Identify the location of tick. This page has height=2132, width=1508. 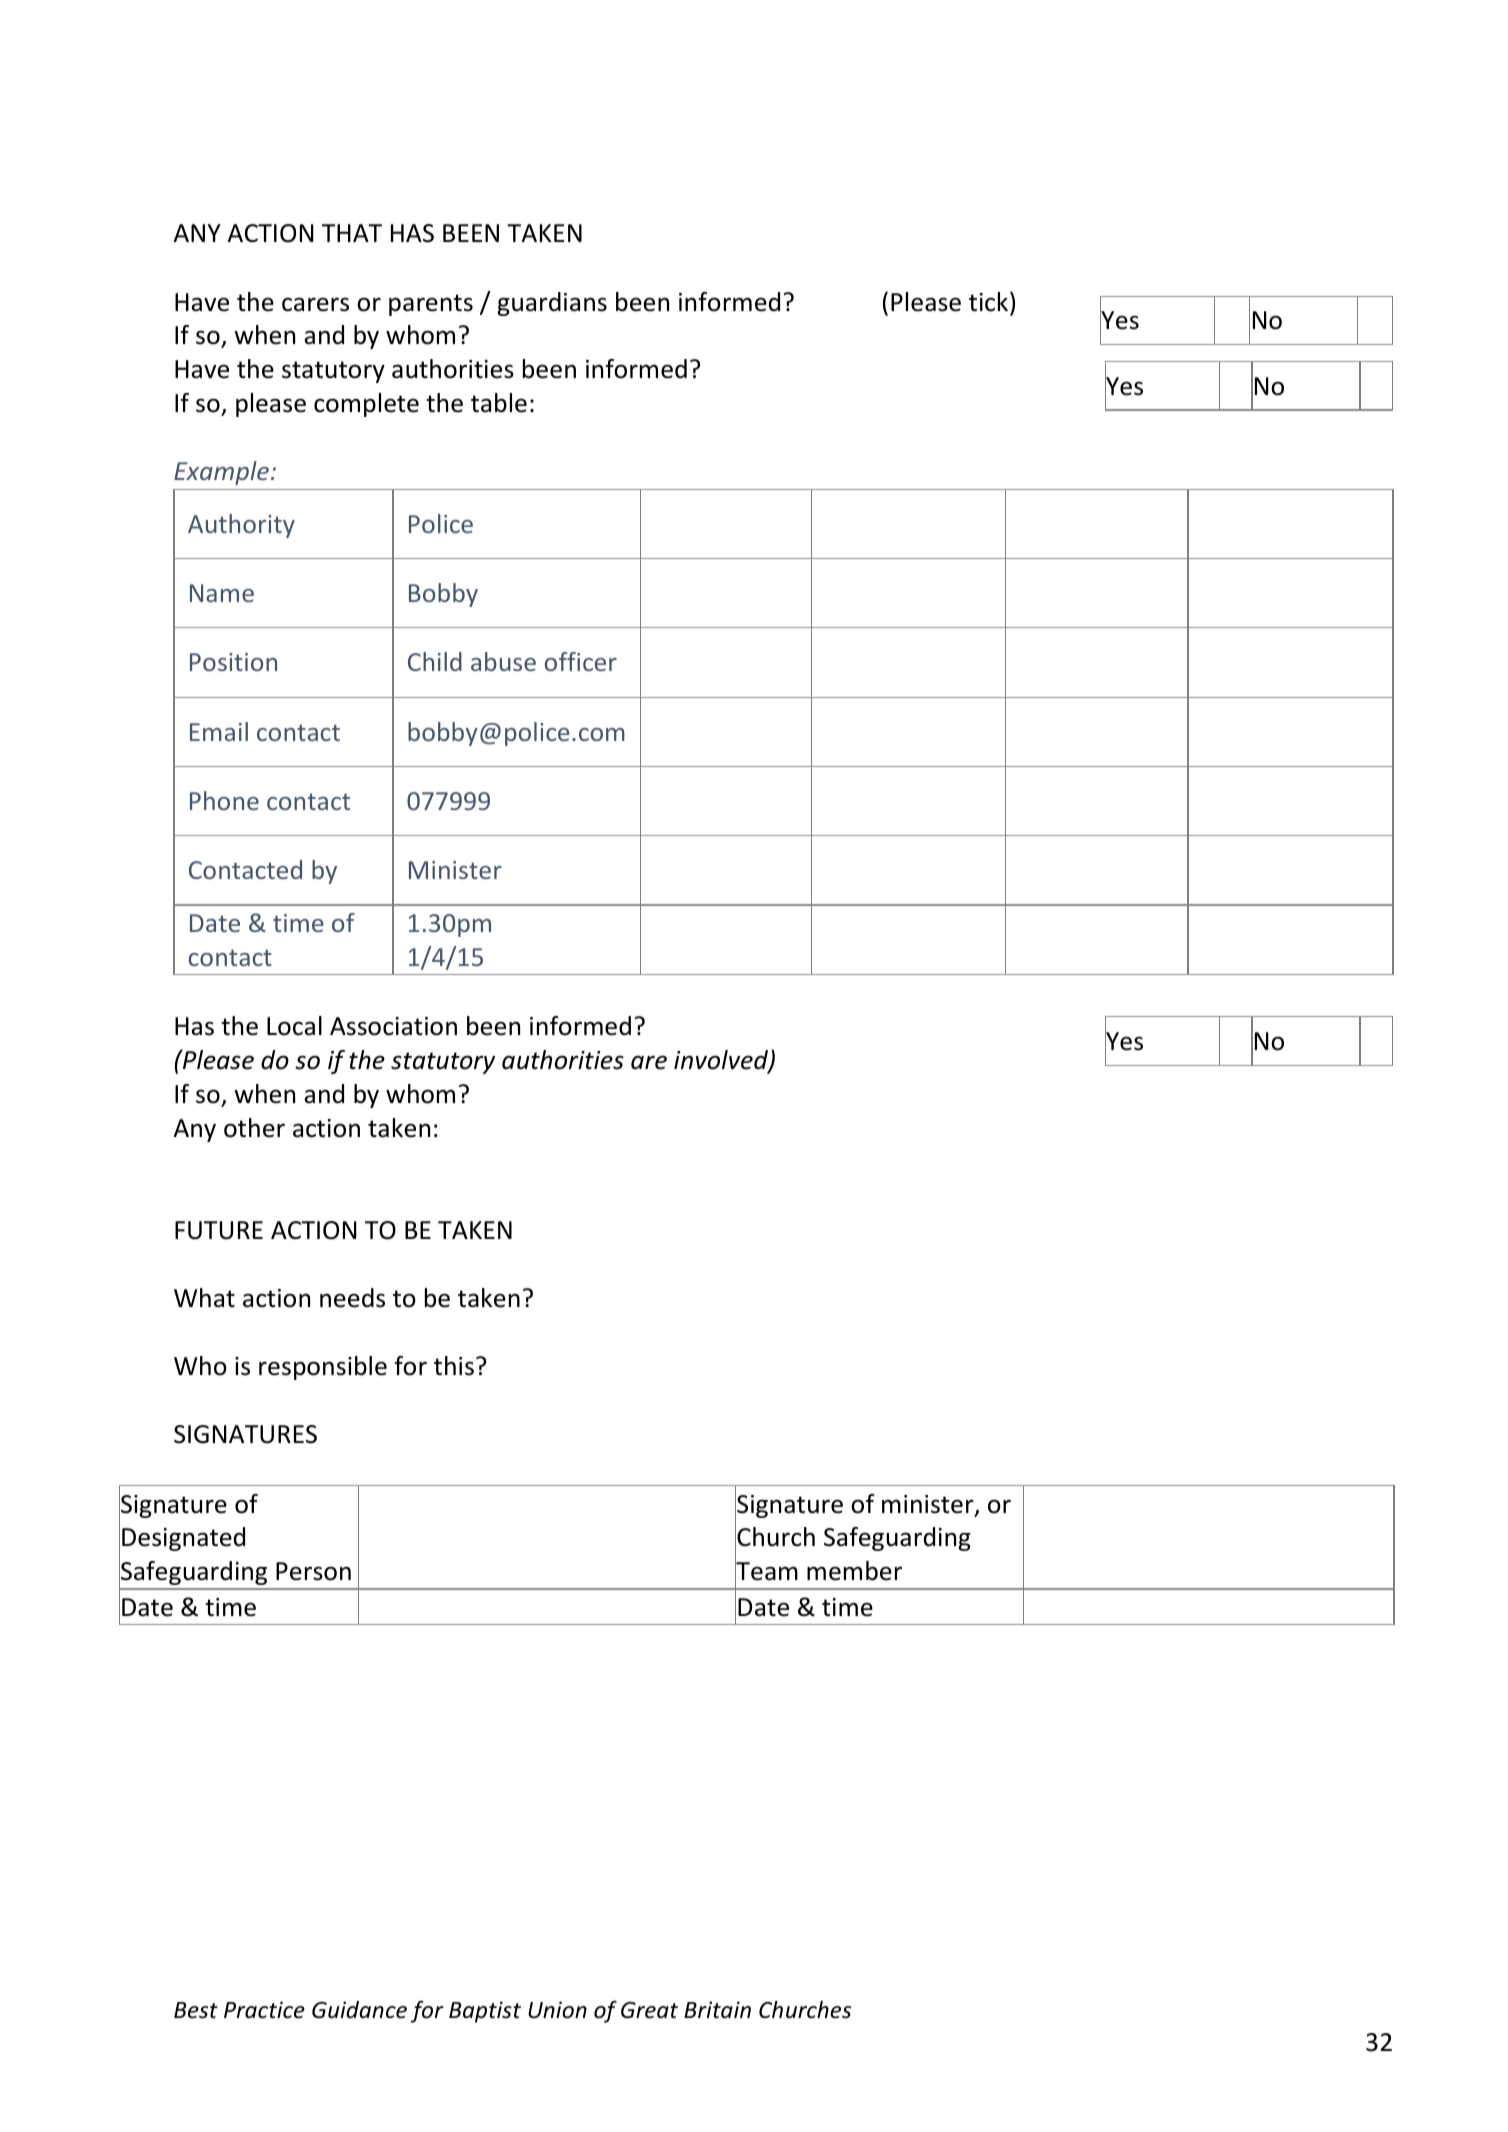
(990, 301).
